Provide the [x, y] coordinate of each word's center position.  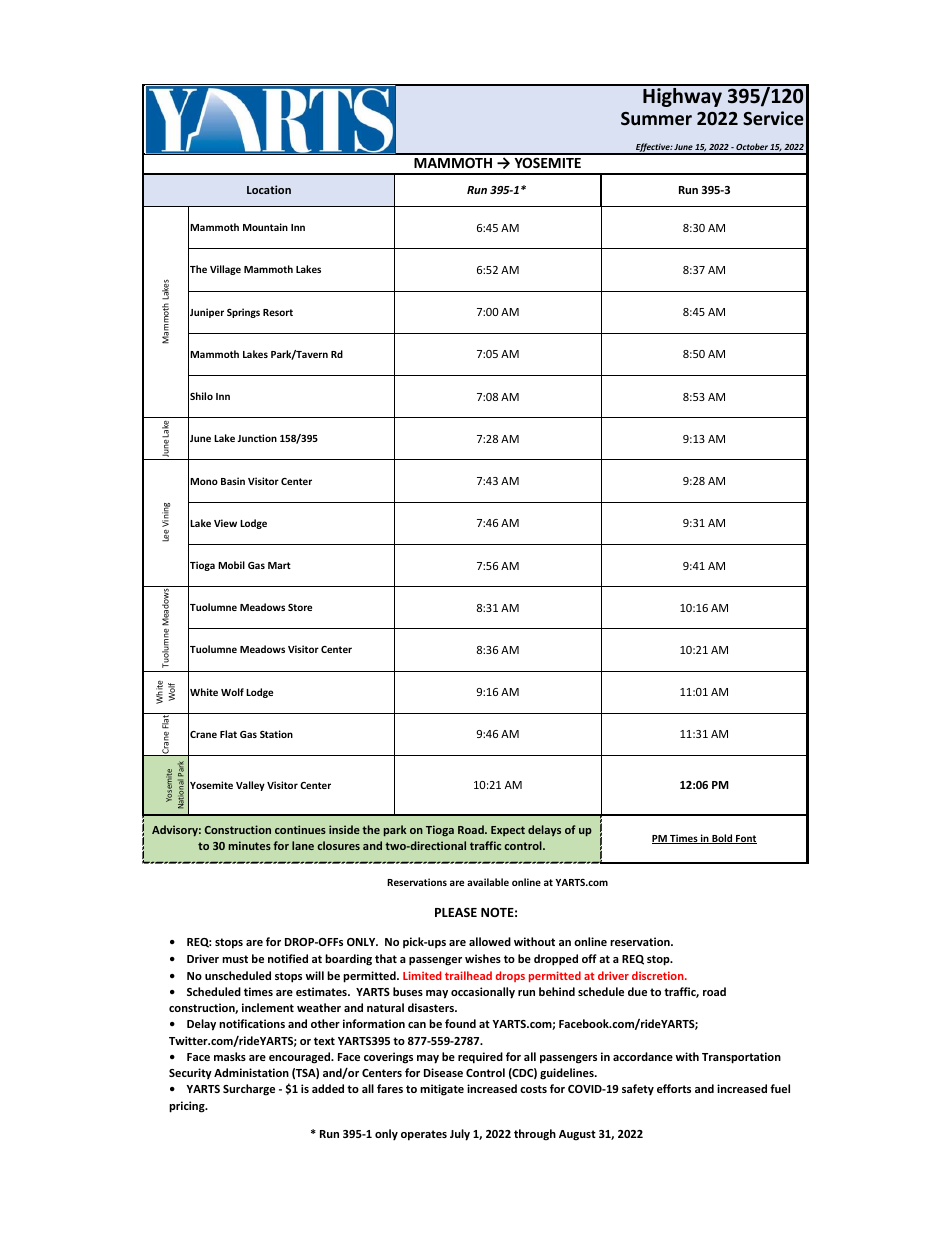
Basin [233, 481]
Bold [722, 839]
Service [773, 118]
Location [269, 189]
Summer [656, 118]
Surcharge [249, 1090]
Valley [250, 786]
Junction [257, 438]
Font [745, 839]
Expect [508, 831]
